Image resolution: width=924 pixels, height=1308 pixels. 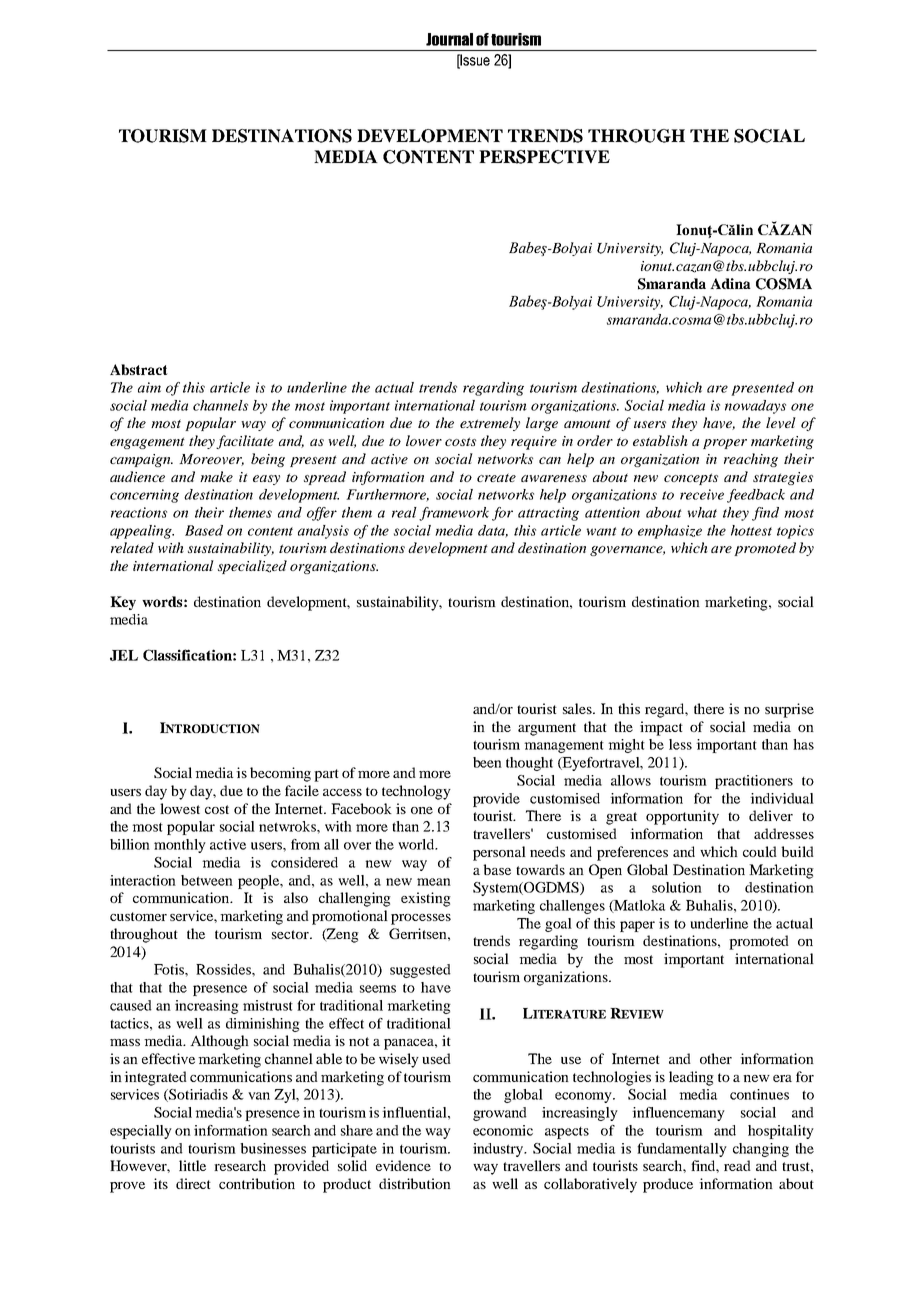 I want to click on PERSPECTIVE, so click(x=544, y=157).
